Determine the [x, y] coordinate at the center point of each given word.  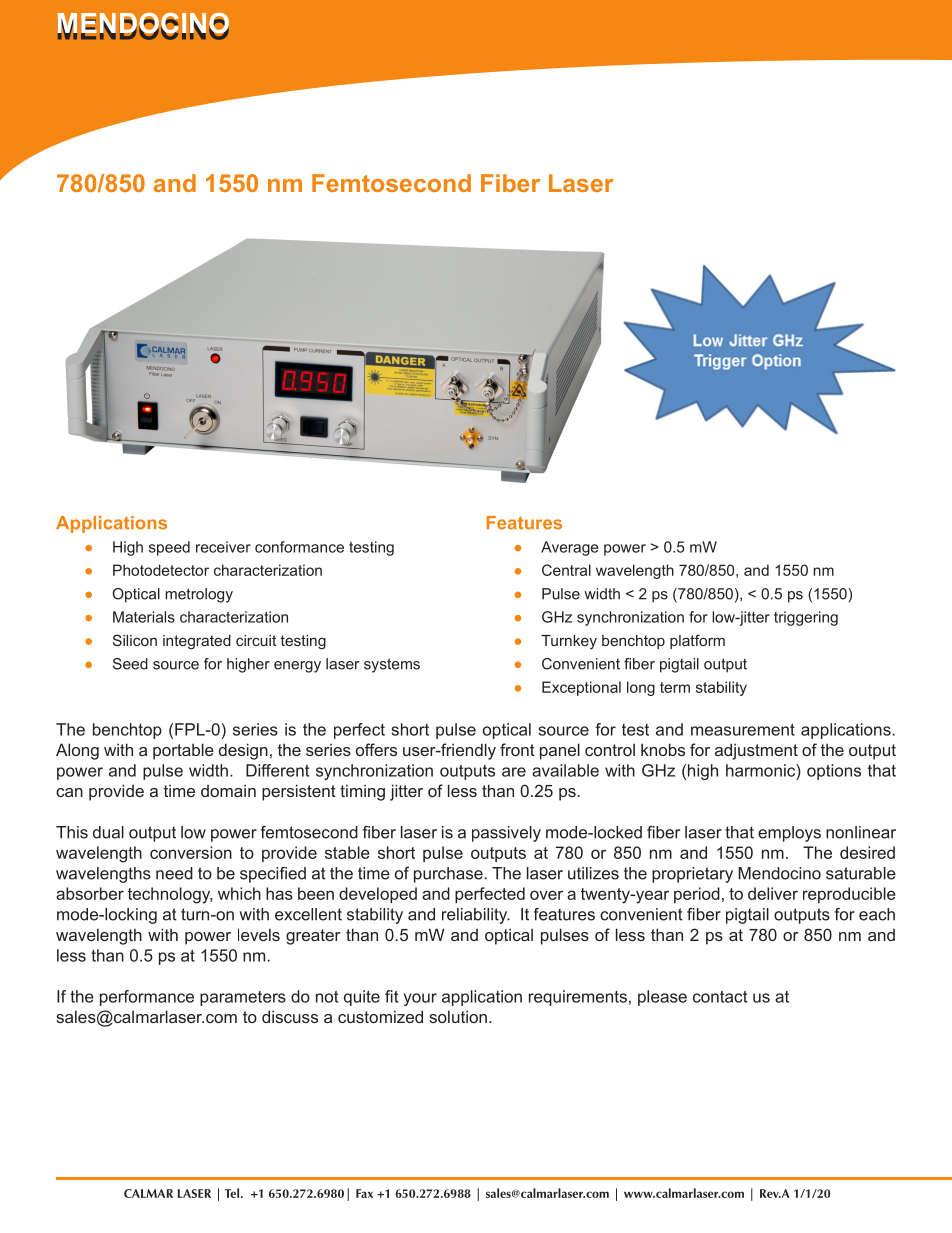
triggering [806, 618]
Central [566, 570]
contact [720, 997]
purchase [448, 875]
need [174, 873]
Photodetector [161, 570]
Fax [364, 1193]
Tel [233, 1193]
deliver [773, 893]
